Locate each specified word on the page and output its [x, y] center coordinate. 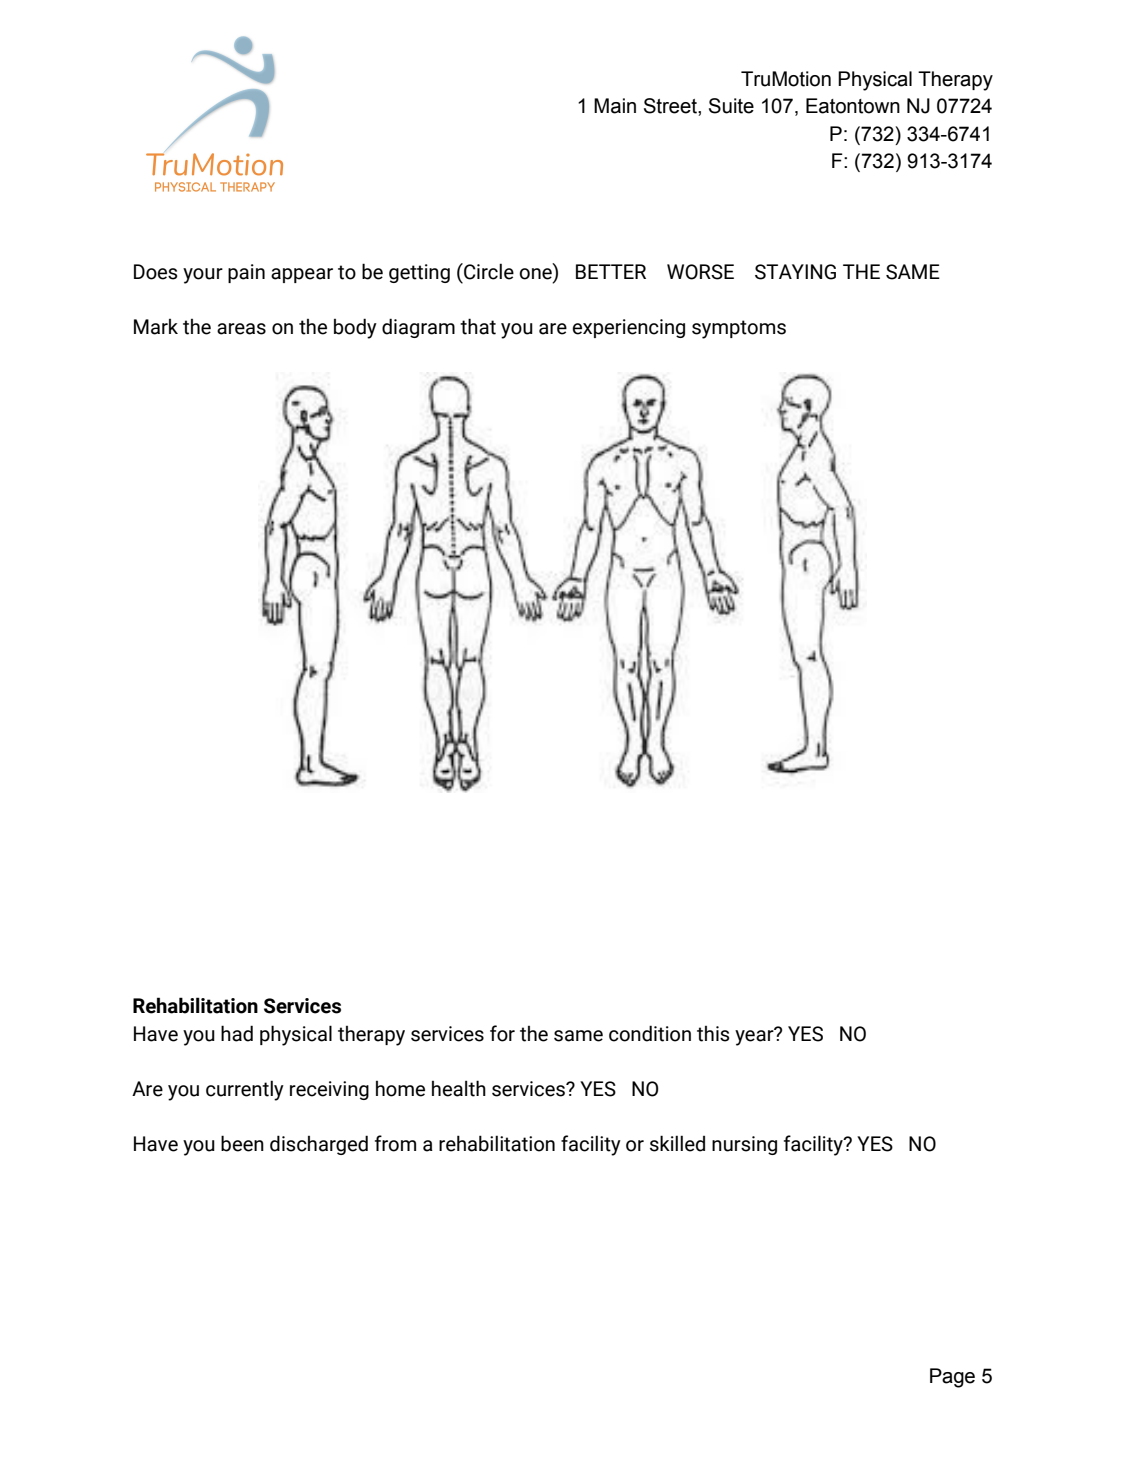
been [242, 1143]
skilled [677, 1143]
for [502, 1033]
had [237, 1033]
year [755, 1037]
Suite [731, 106]
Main [615, 106]
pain [246, 273]
